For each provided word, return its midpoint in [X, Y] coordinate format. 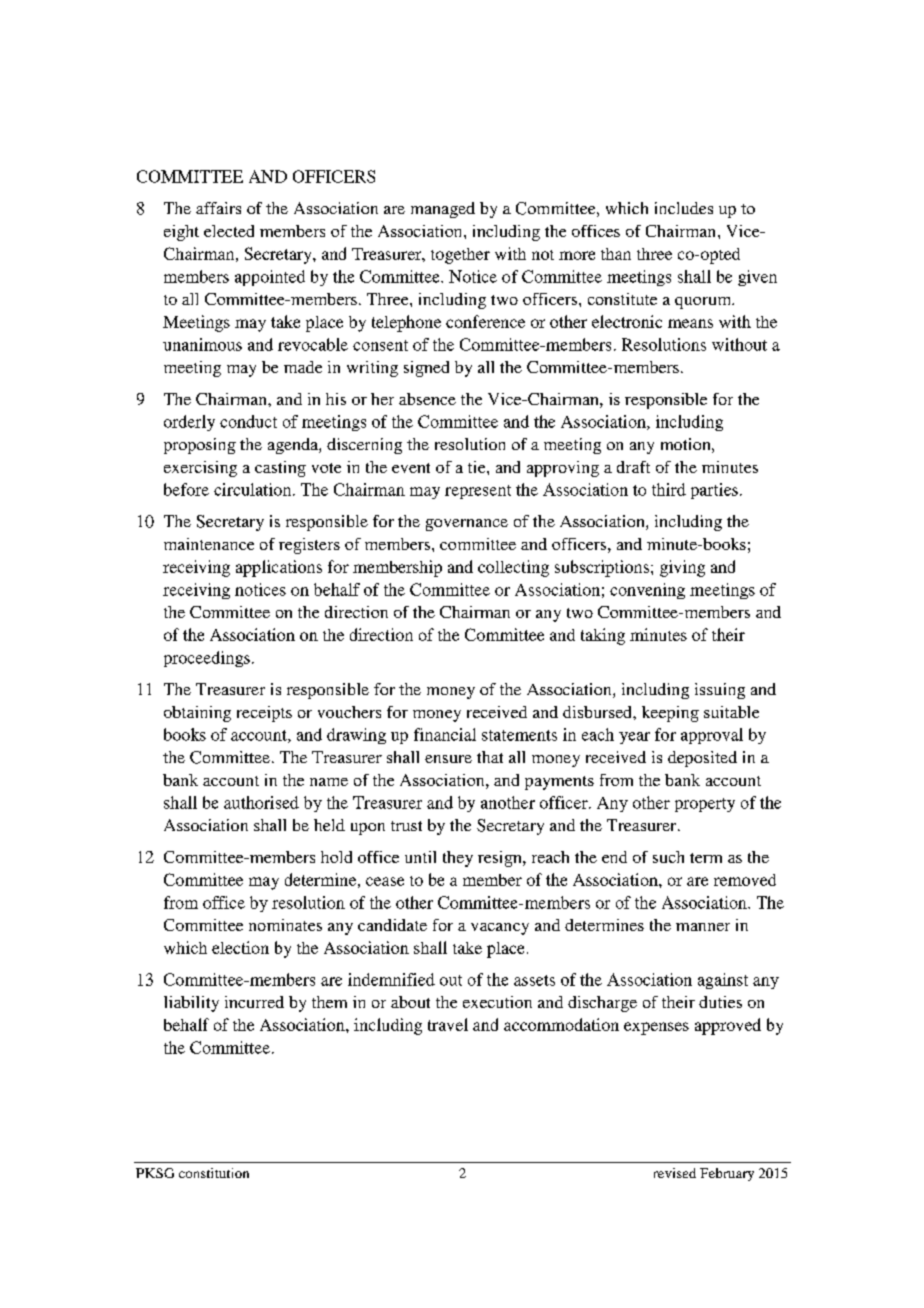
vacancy [500, 929]
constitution [214, 1173]
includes [684, 208]
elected [229, 231]
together [460, 256]
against [723, 981]
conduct [248, 421]
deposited [702, 759]
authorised [261, 802]
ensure [448, 759]
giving [682, 568]
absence [427, 399]
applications [279, 568]
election [240, 947]
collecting [513, 568]
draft [633, 467]
